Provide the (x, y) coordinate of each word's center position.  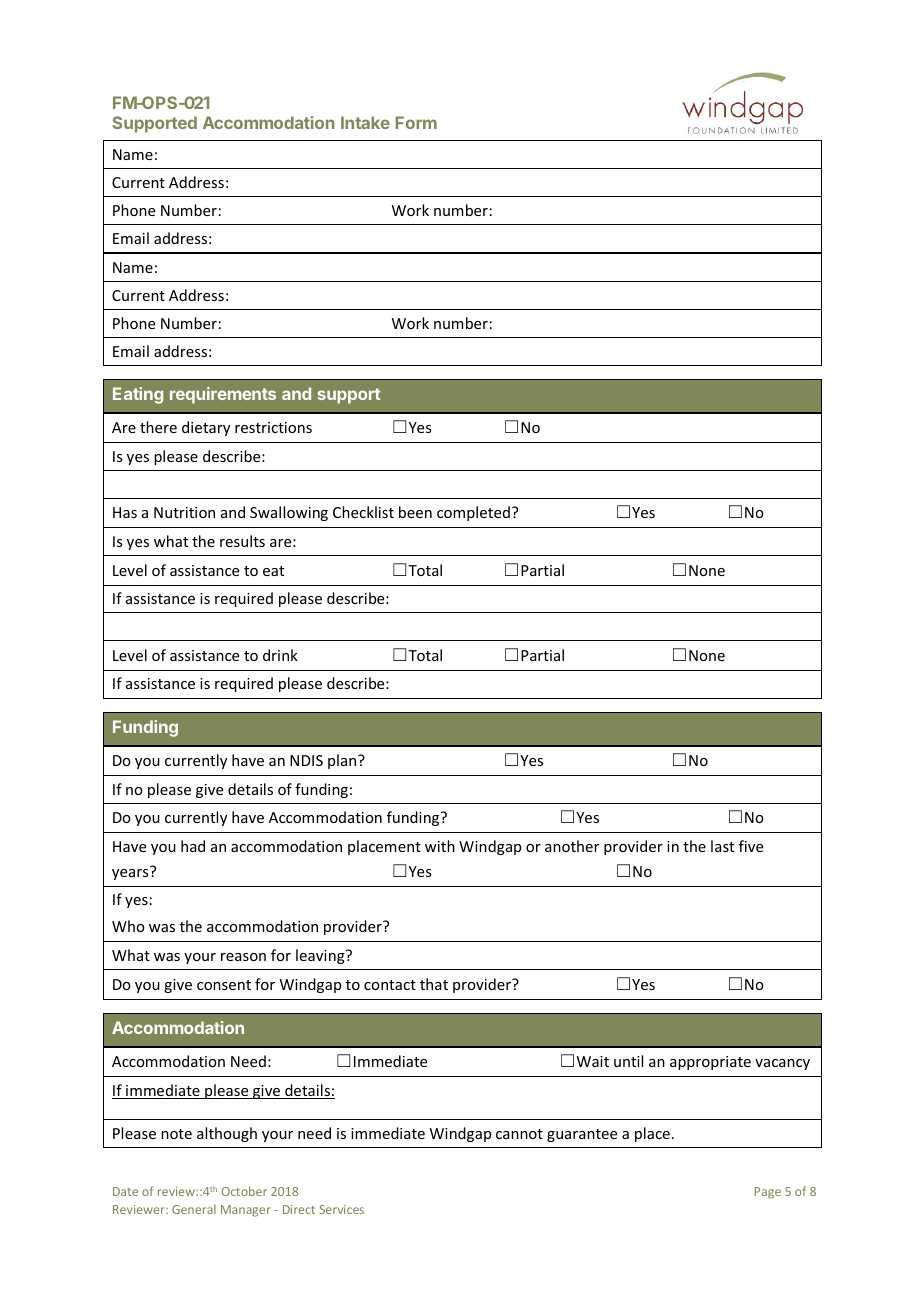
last (722, 846)
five (751, 846)
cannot (519, 1134)
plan (343, 761)
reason (243, 957)
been (415, 512)
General (194, 1209)
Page (768, 1193)
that (434, 984)
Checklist (363, 512)
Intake (365, 122)
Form (416, 122)
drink (280, 655)
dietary (206, 428)
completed (473, 513)
